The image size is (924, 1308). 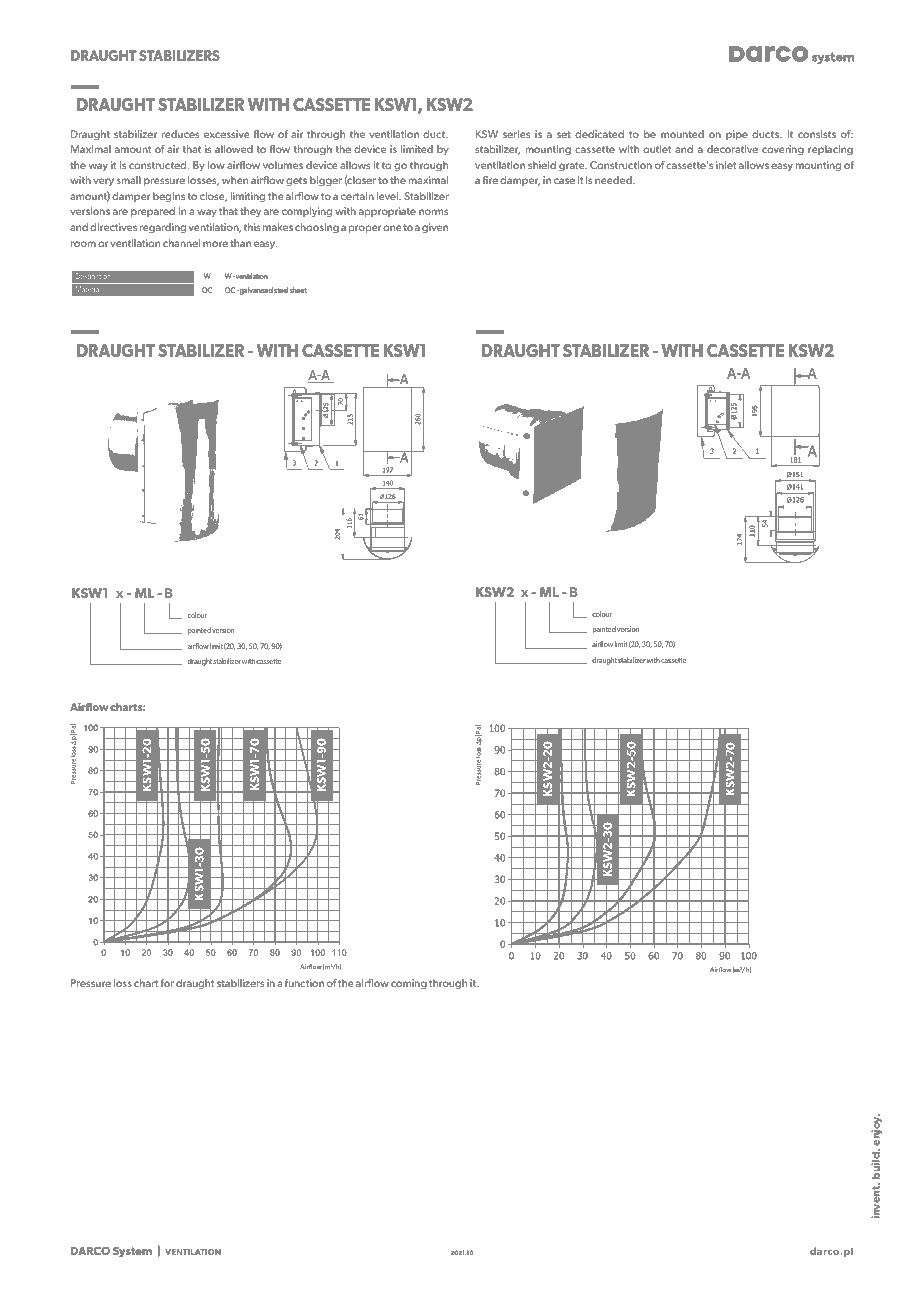 I want to click on galvanised, so click(x=255, y=291).
